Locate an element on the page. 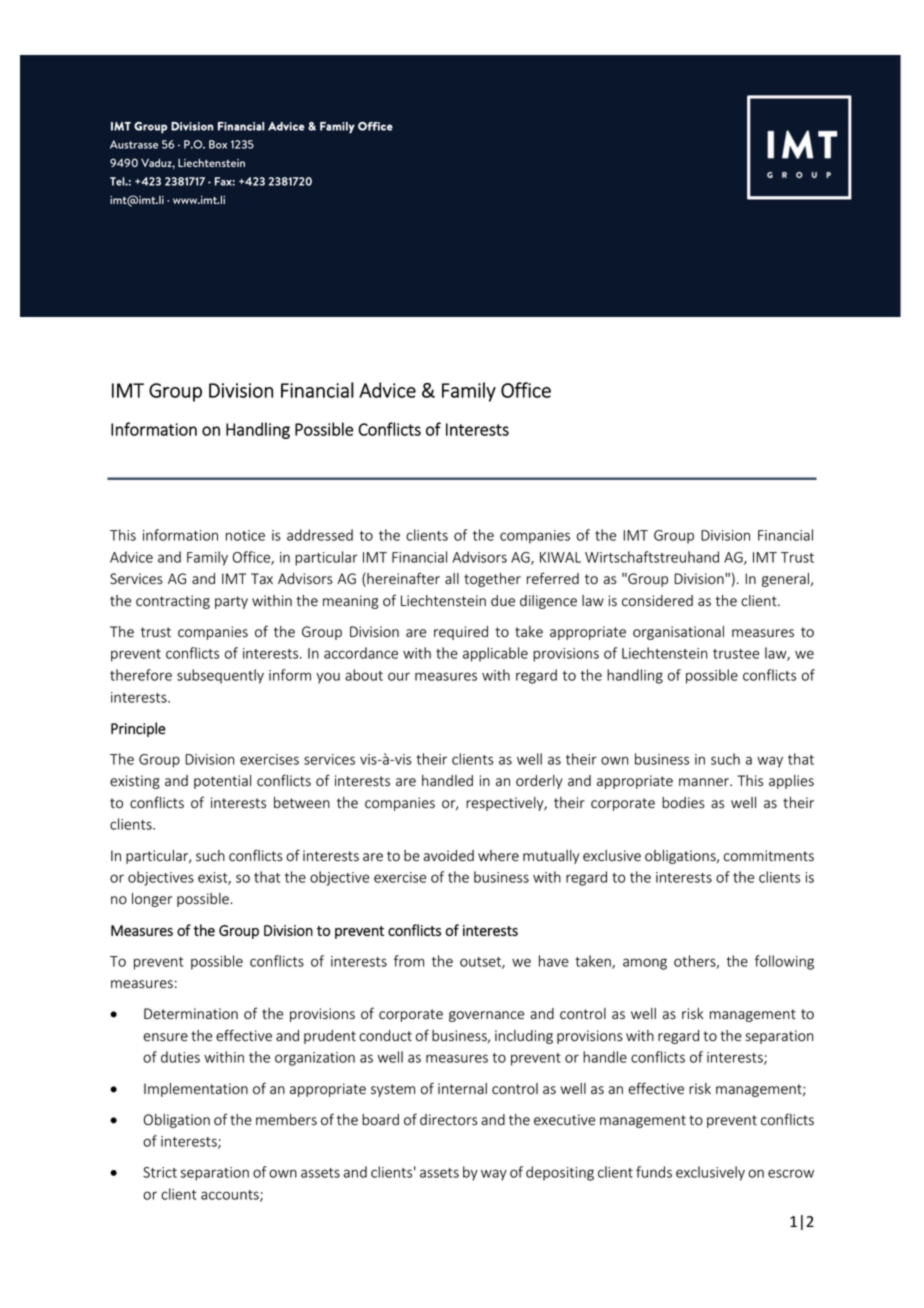  due is located at coordinates (503, 601).
